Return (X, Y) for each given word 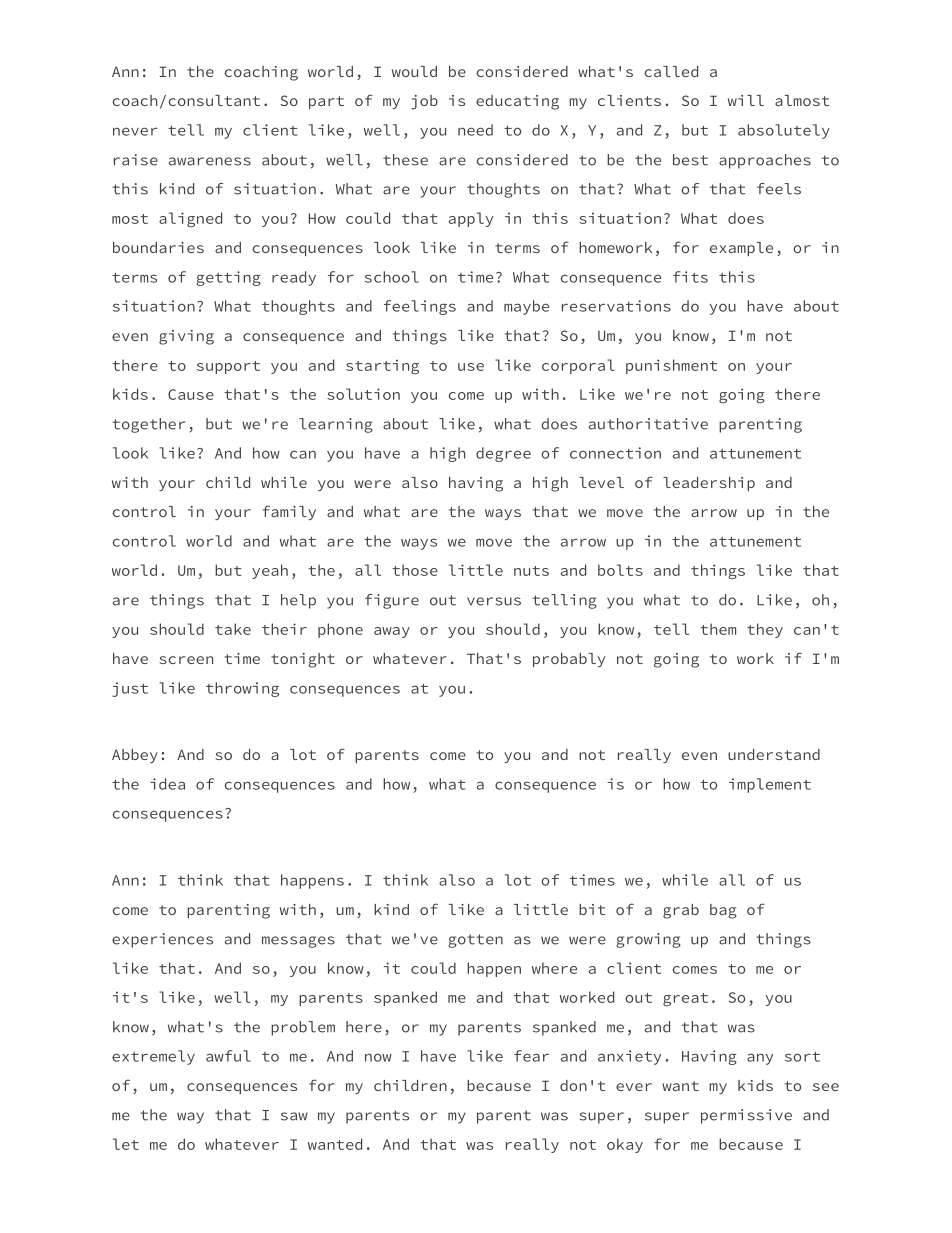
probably (569, 660)
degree (503, 454)
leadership (709, 484)
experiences (162, 940)
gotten (475, 941)
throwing (242, 689)
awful (228, 1056)
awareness (210, 161)
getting (228, 278)
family (289, 512)
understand (774, 754)
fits (690, 277)
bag (723, 911)
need (475, 130)
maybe (526, 307)
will (746, 100)
